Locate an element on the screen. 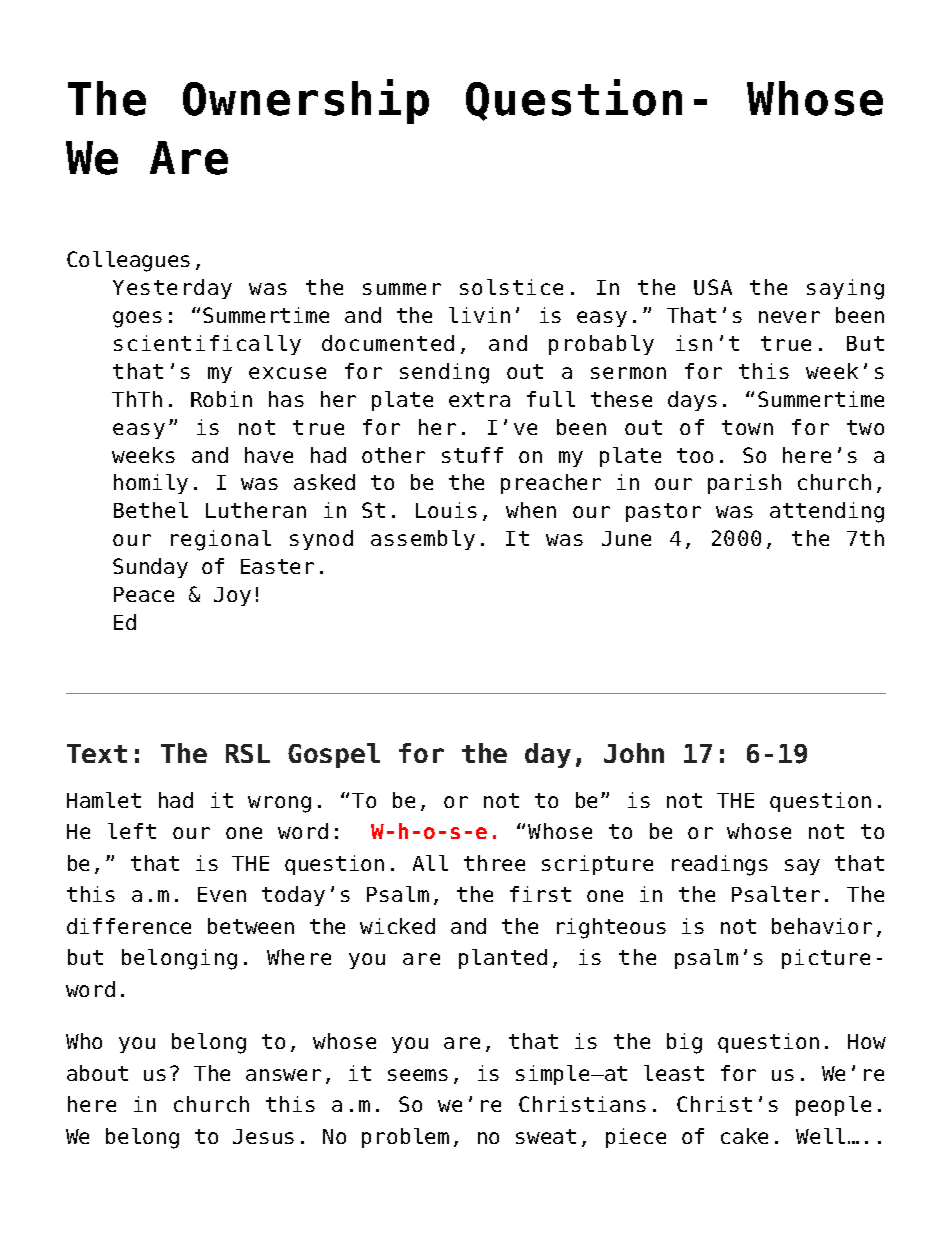 The width and height of the screenshot is (952, 1233). Ownership is located at coordinates (306, 101).
